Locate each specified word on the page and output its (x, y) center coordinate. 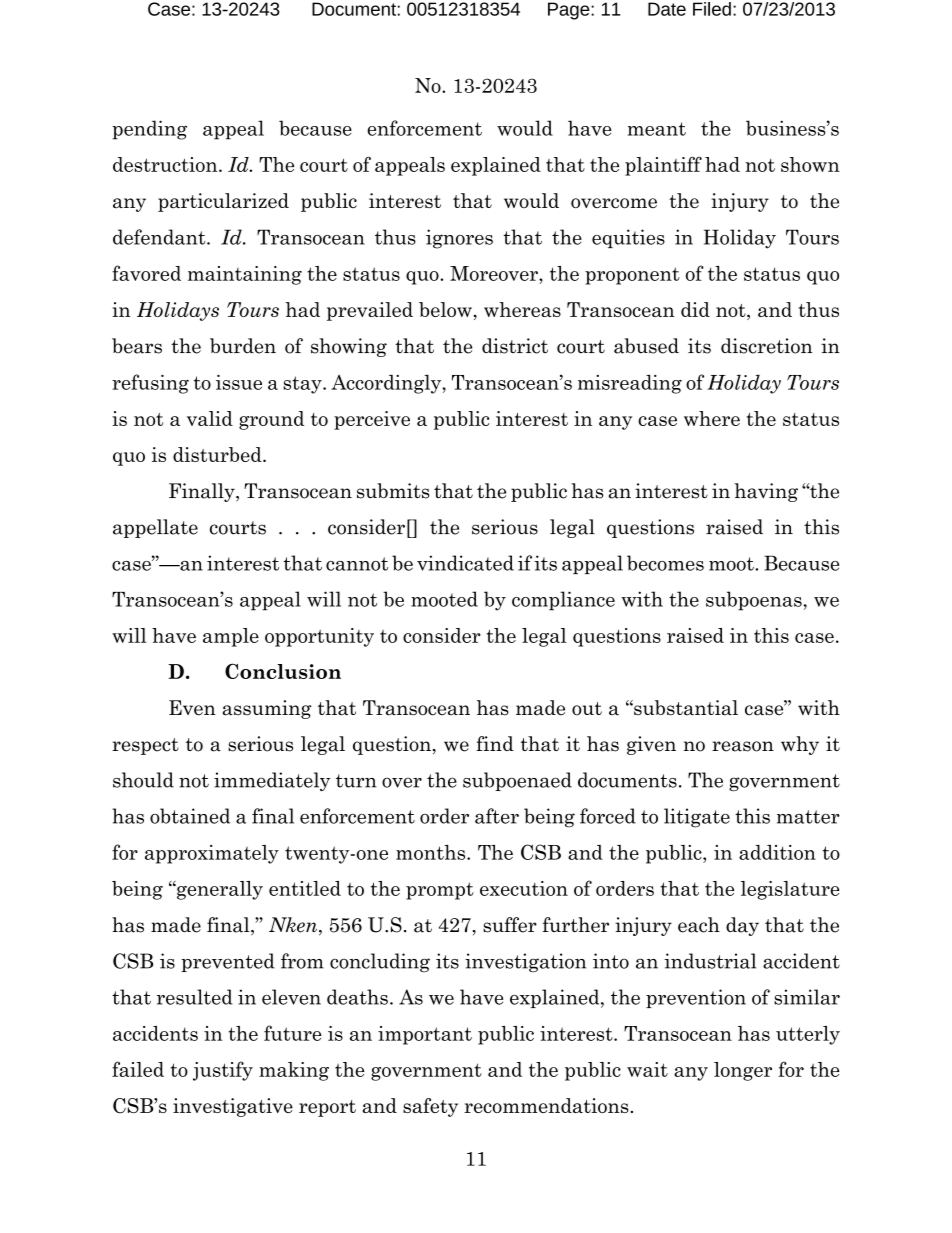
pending (149, 130)
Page (570, 11)
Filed (712, 9)
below (445, 309)
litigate (697, 818)
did (695, 309)
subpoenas (754, 601)
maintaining (245, 275)
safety (430, 1107)
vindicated (465, 563)
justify (223, 1071)
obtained (190, 816)
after (497, 816)
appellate (155, 528)
